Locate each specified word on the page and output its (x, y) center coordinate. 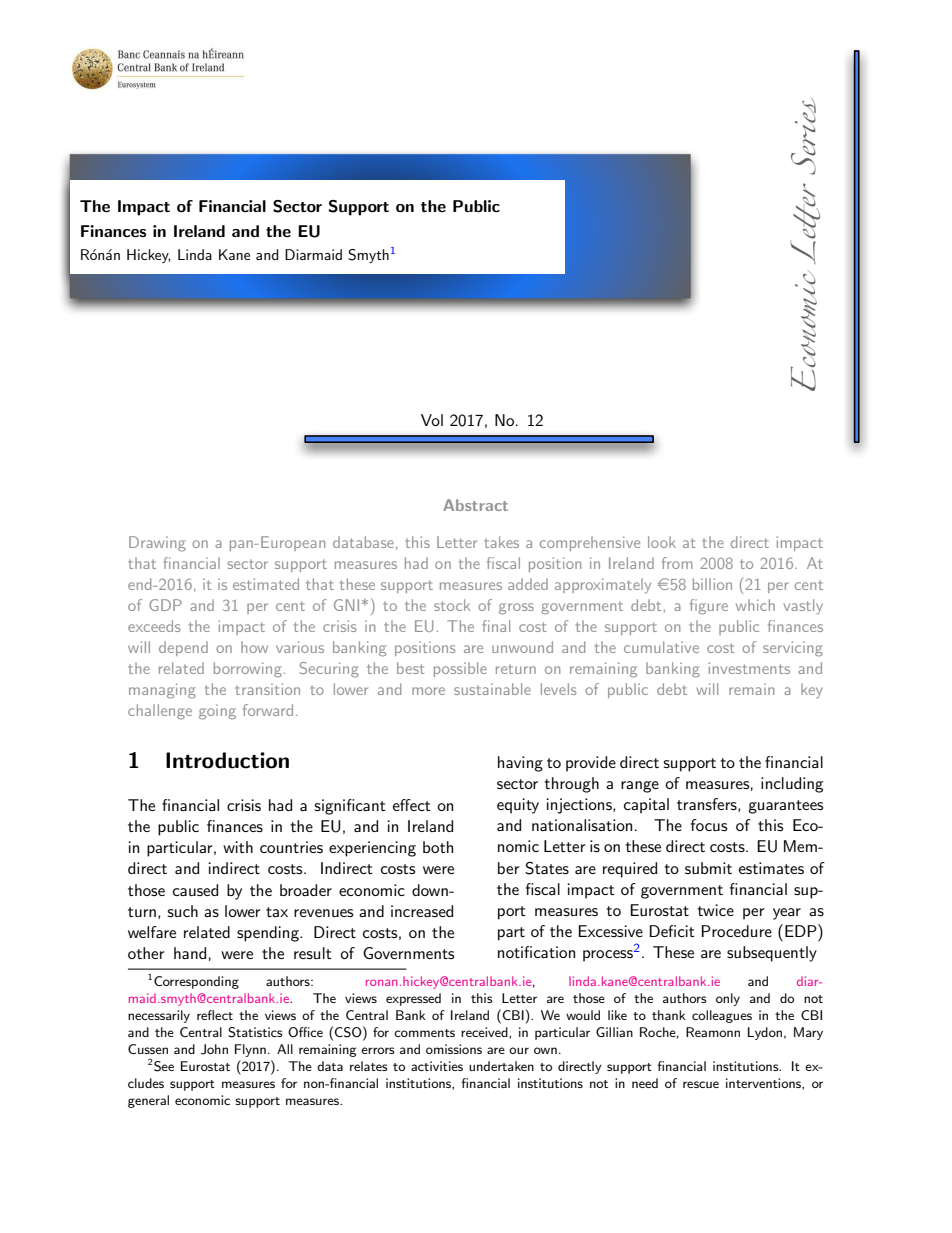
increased (422, 911)
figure (709, 607)
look (662, 542)
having (520, 764)
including (792, 785)
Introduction (227, 760)
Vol (432, 420)
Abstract (475, 505)
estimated (266, 584)
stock (452, 605)
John (214, 1049)
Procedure (737, 931)
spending (269, 934)
